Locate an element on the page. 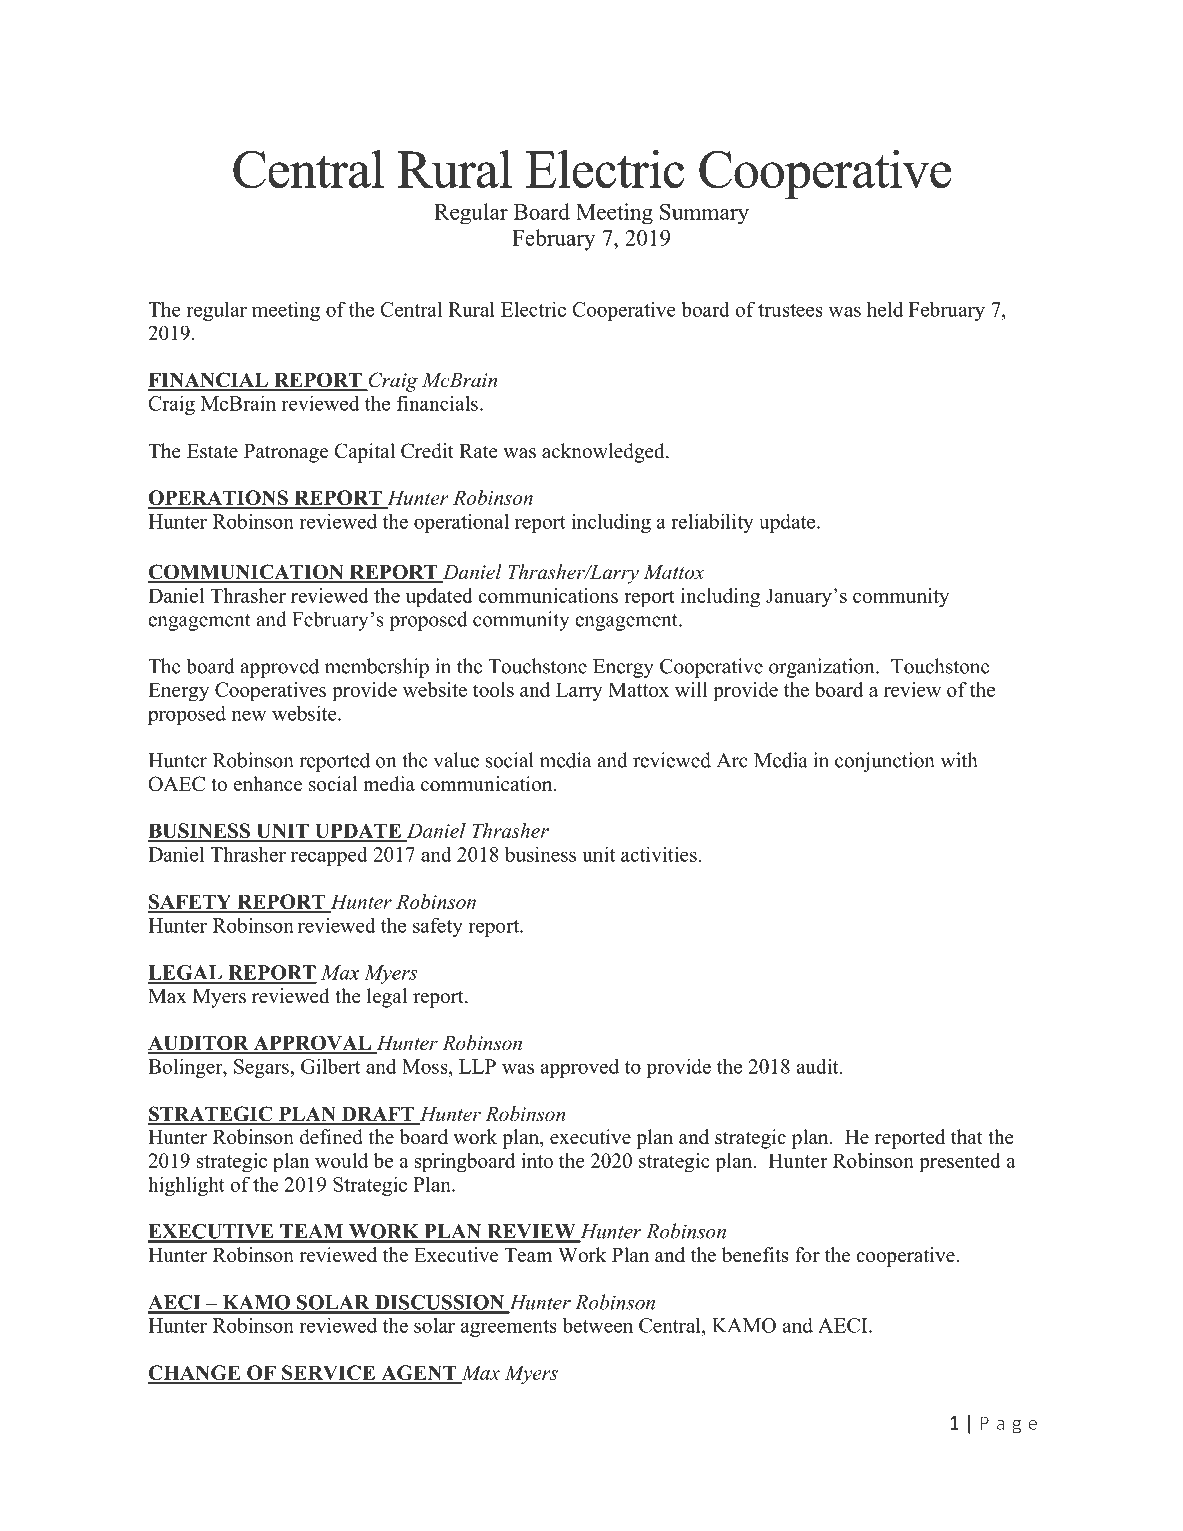 This page has width=1183, height=1531. activities is located at coordinates (659, 854).
